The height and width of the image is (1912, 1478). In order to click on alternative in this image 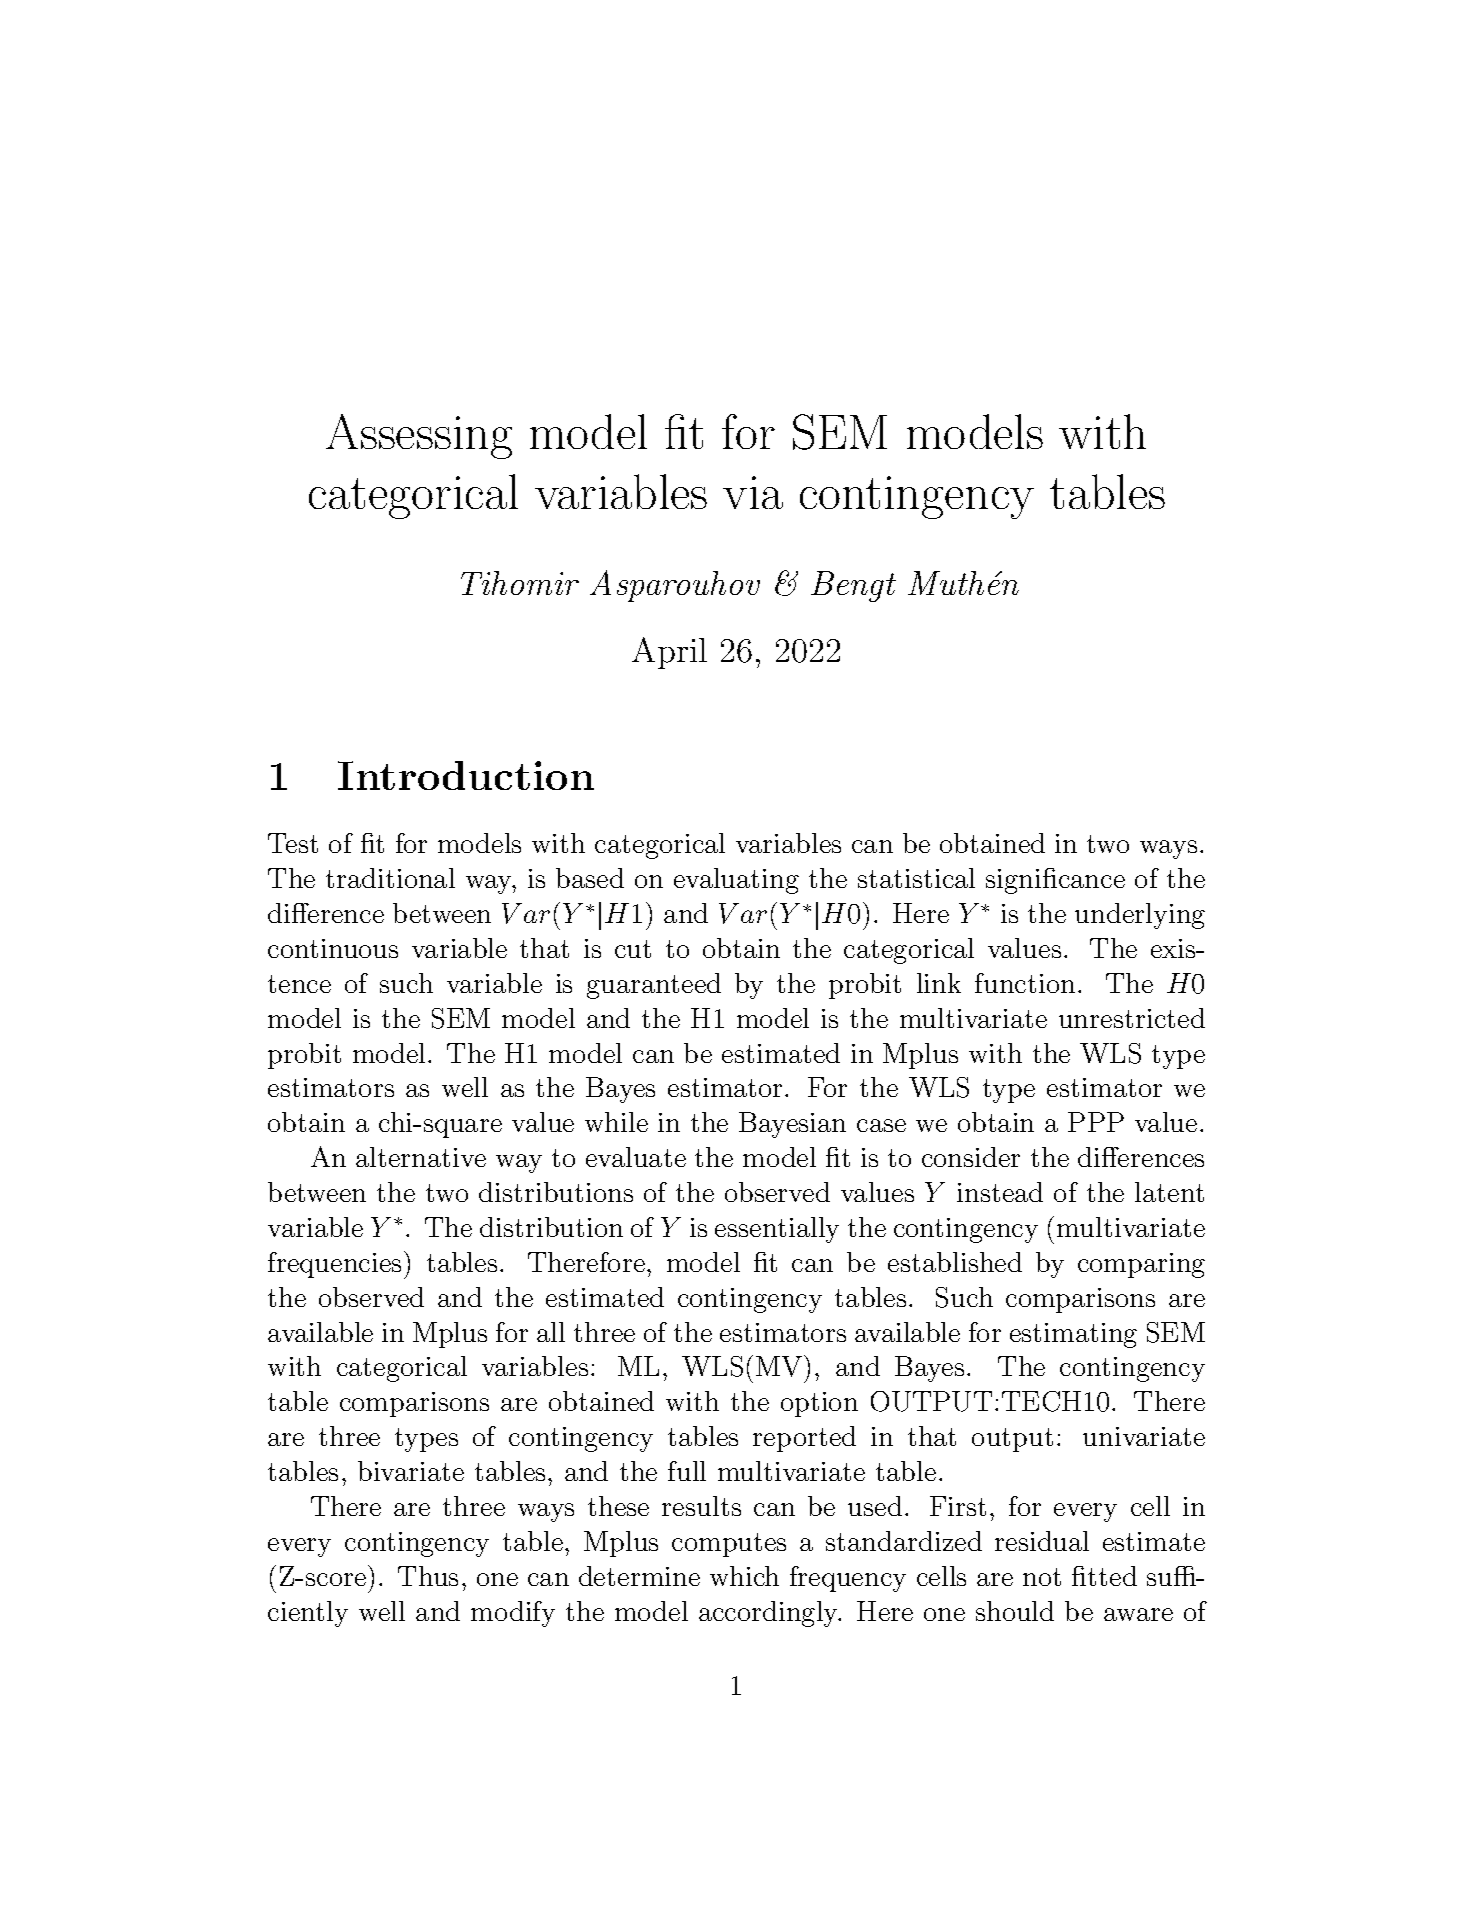, I will do `click(421, 1157)`.
